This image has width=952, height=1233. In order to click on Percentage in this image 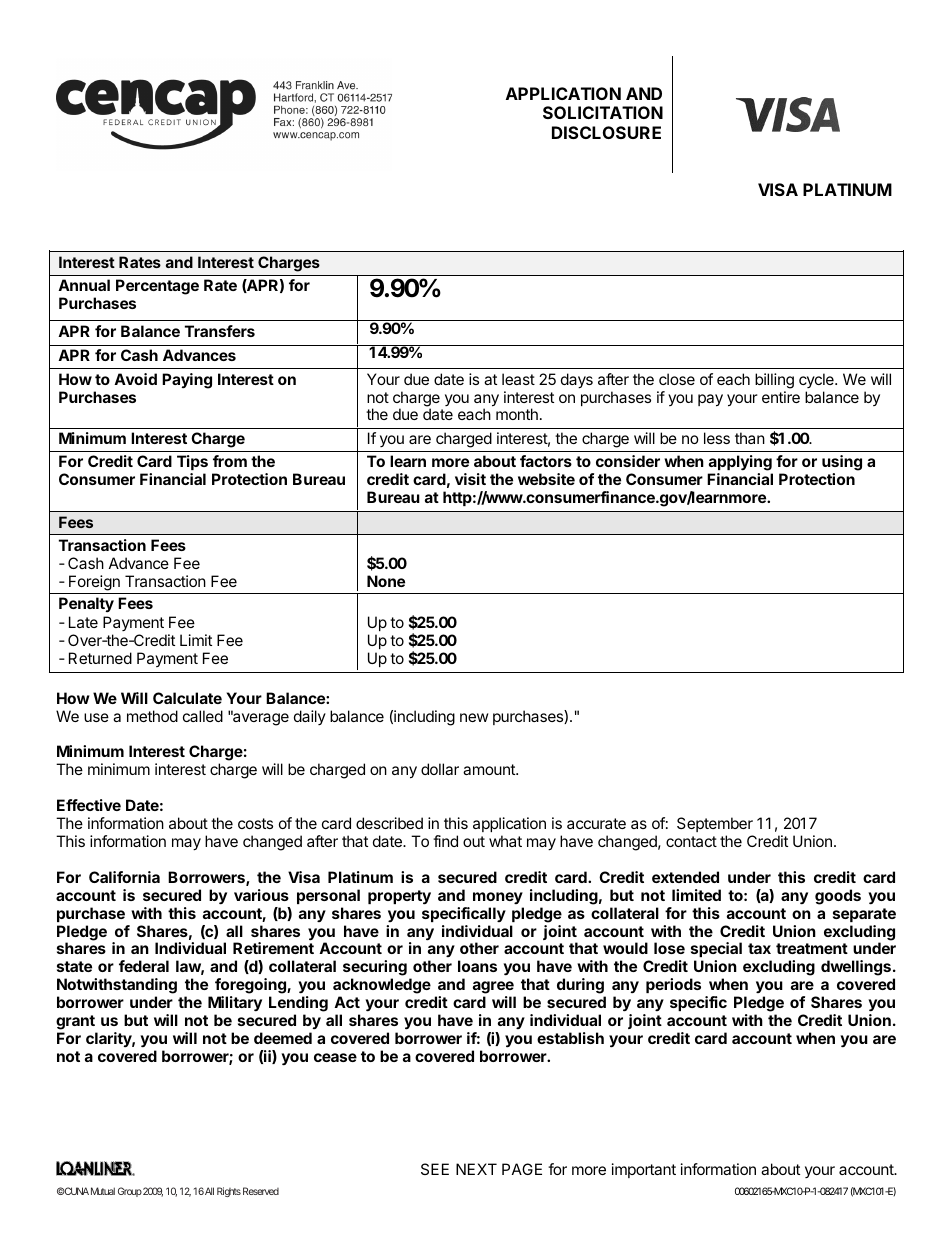, I will do `click(157, 287)`.
